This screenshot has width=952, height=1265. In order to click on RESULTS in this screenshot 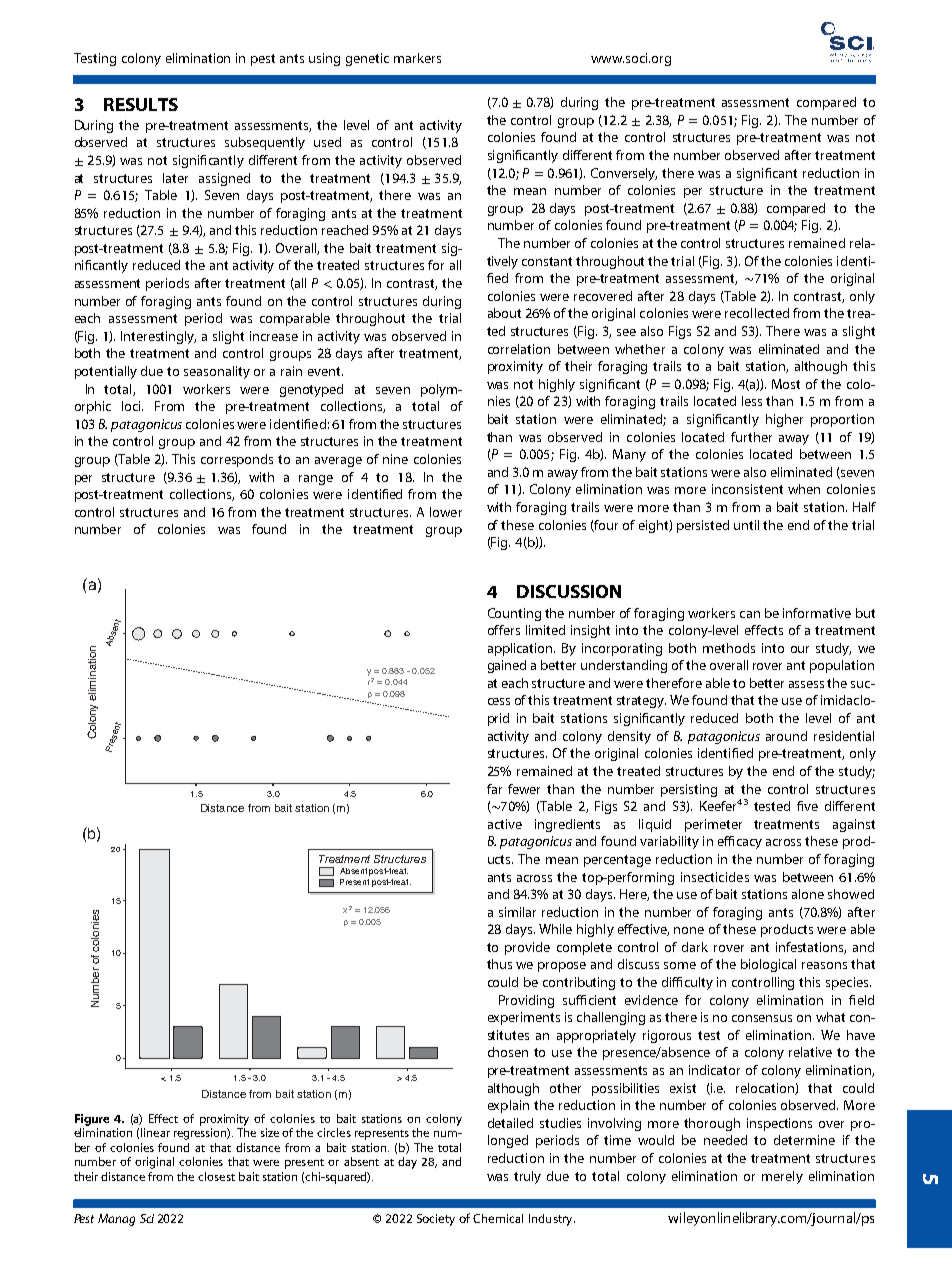, I will do `click(141, 104)`.
